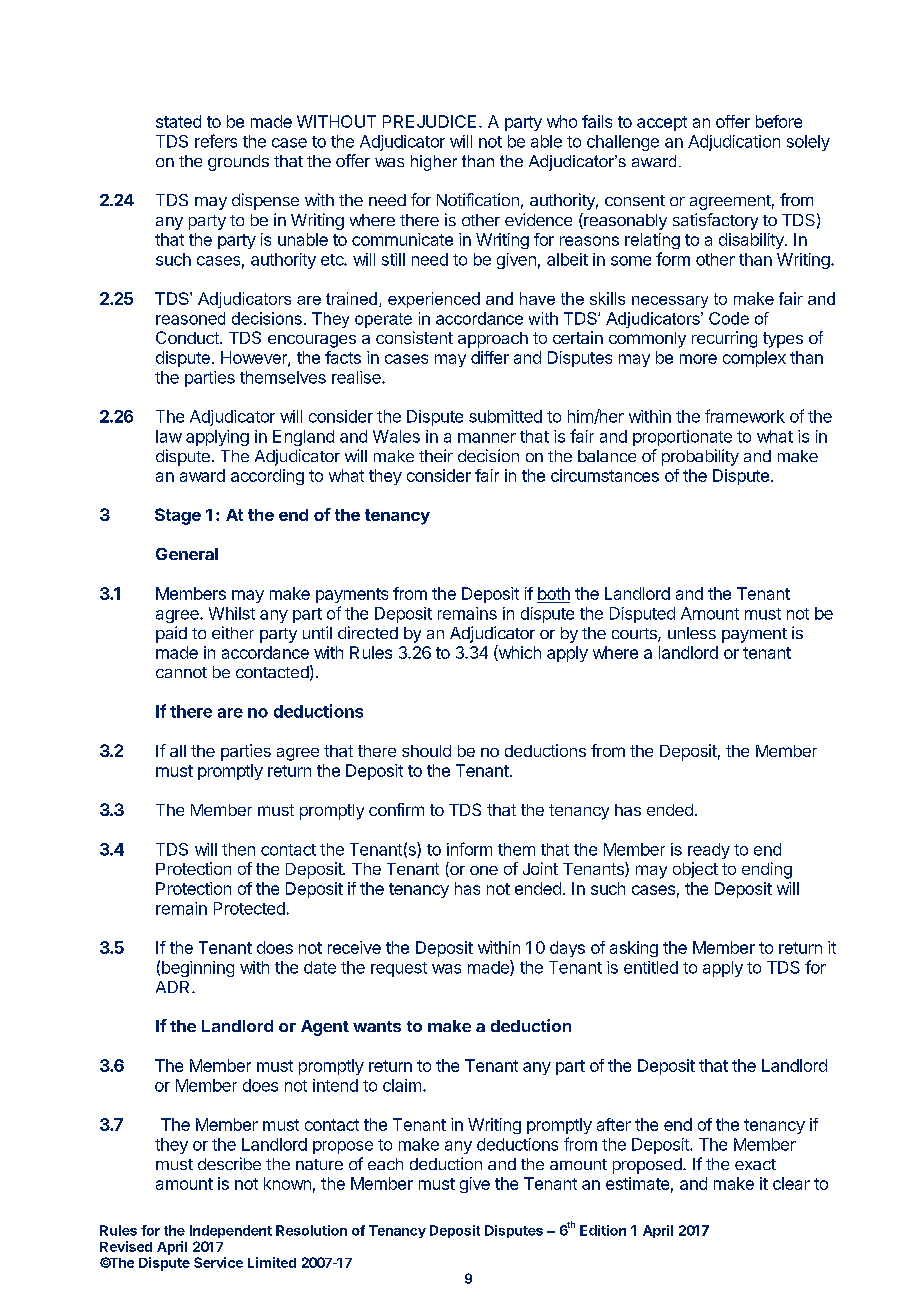 Image resolution: width=924 pixels, height=1309 pixels. Describe the element at coordinates (231, 1231) in the image. I see `Independent` at that location.
